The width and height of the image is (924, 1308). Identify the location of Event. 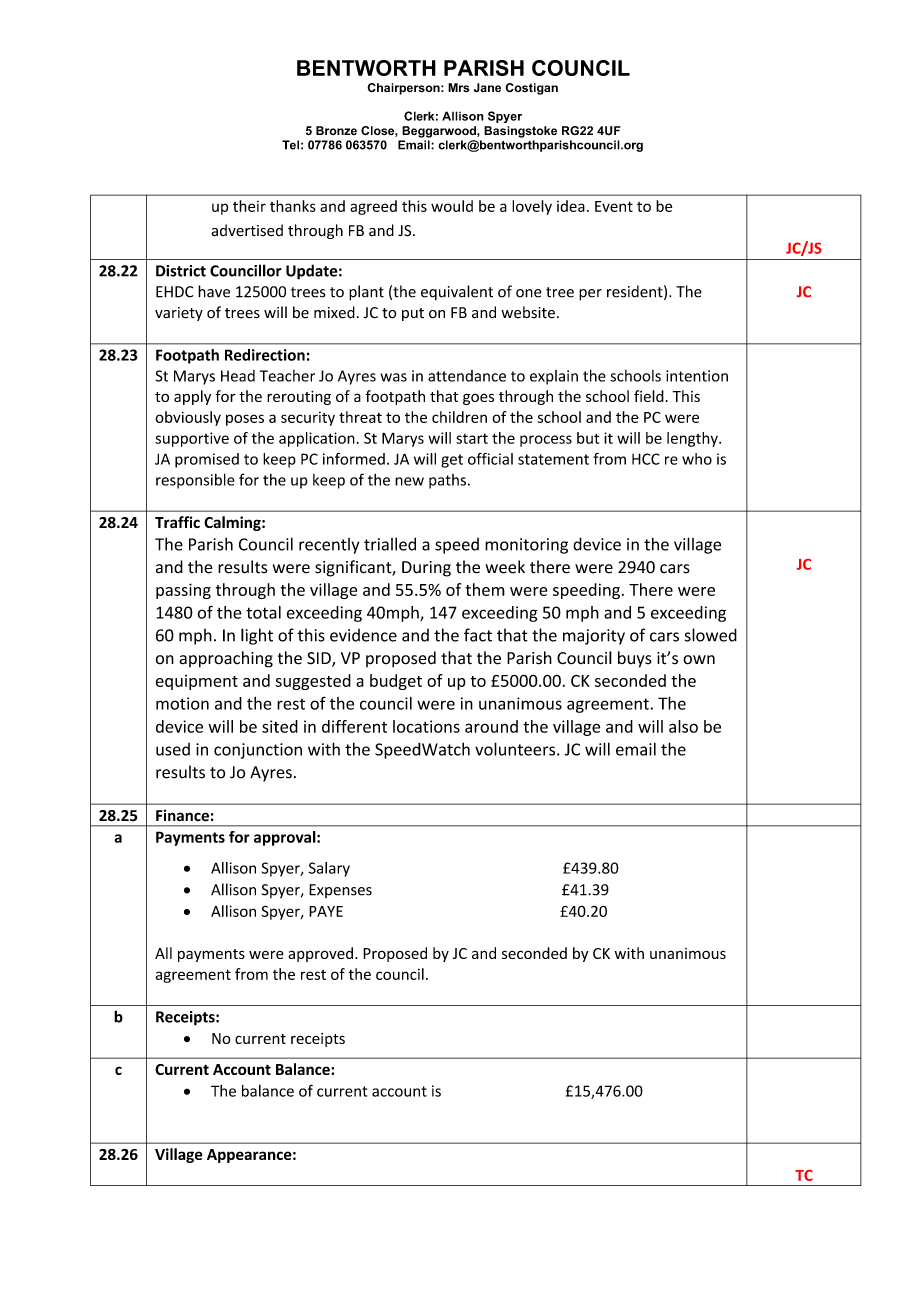
(614, 206).
